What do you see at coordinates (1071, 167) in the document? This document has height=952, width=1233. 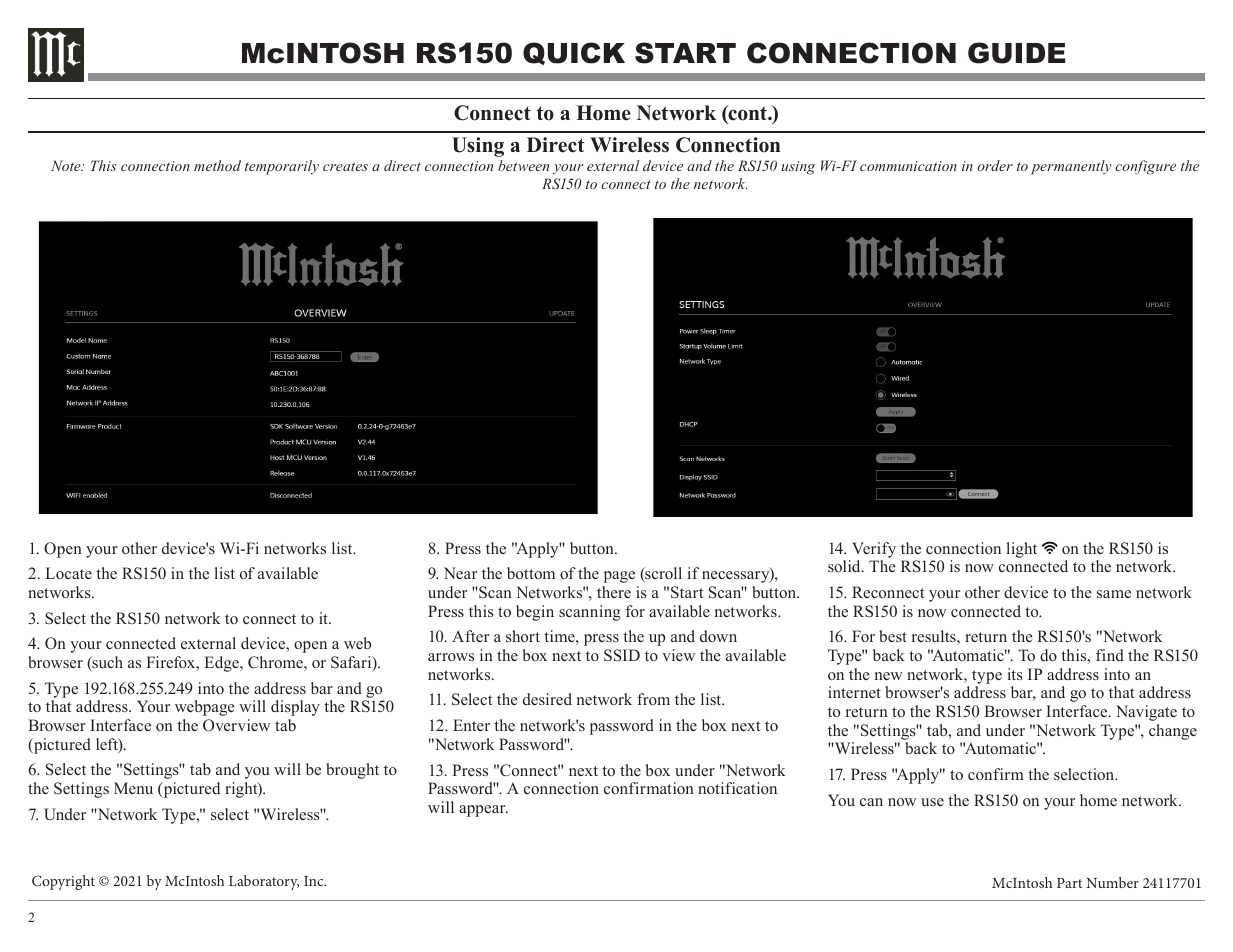 I see `permanently` at bounding box center [1071, 167].
